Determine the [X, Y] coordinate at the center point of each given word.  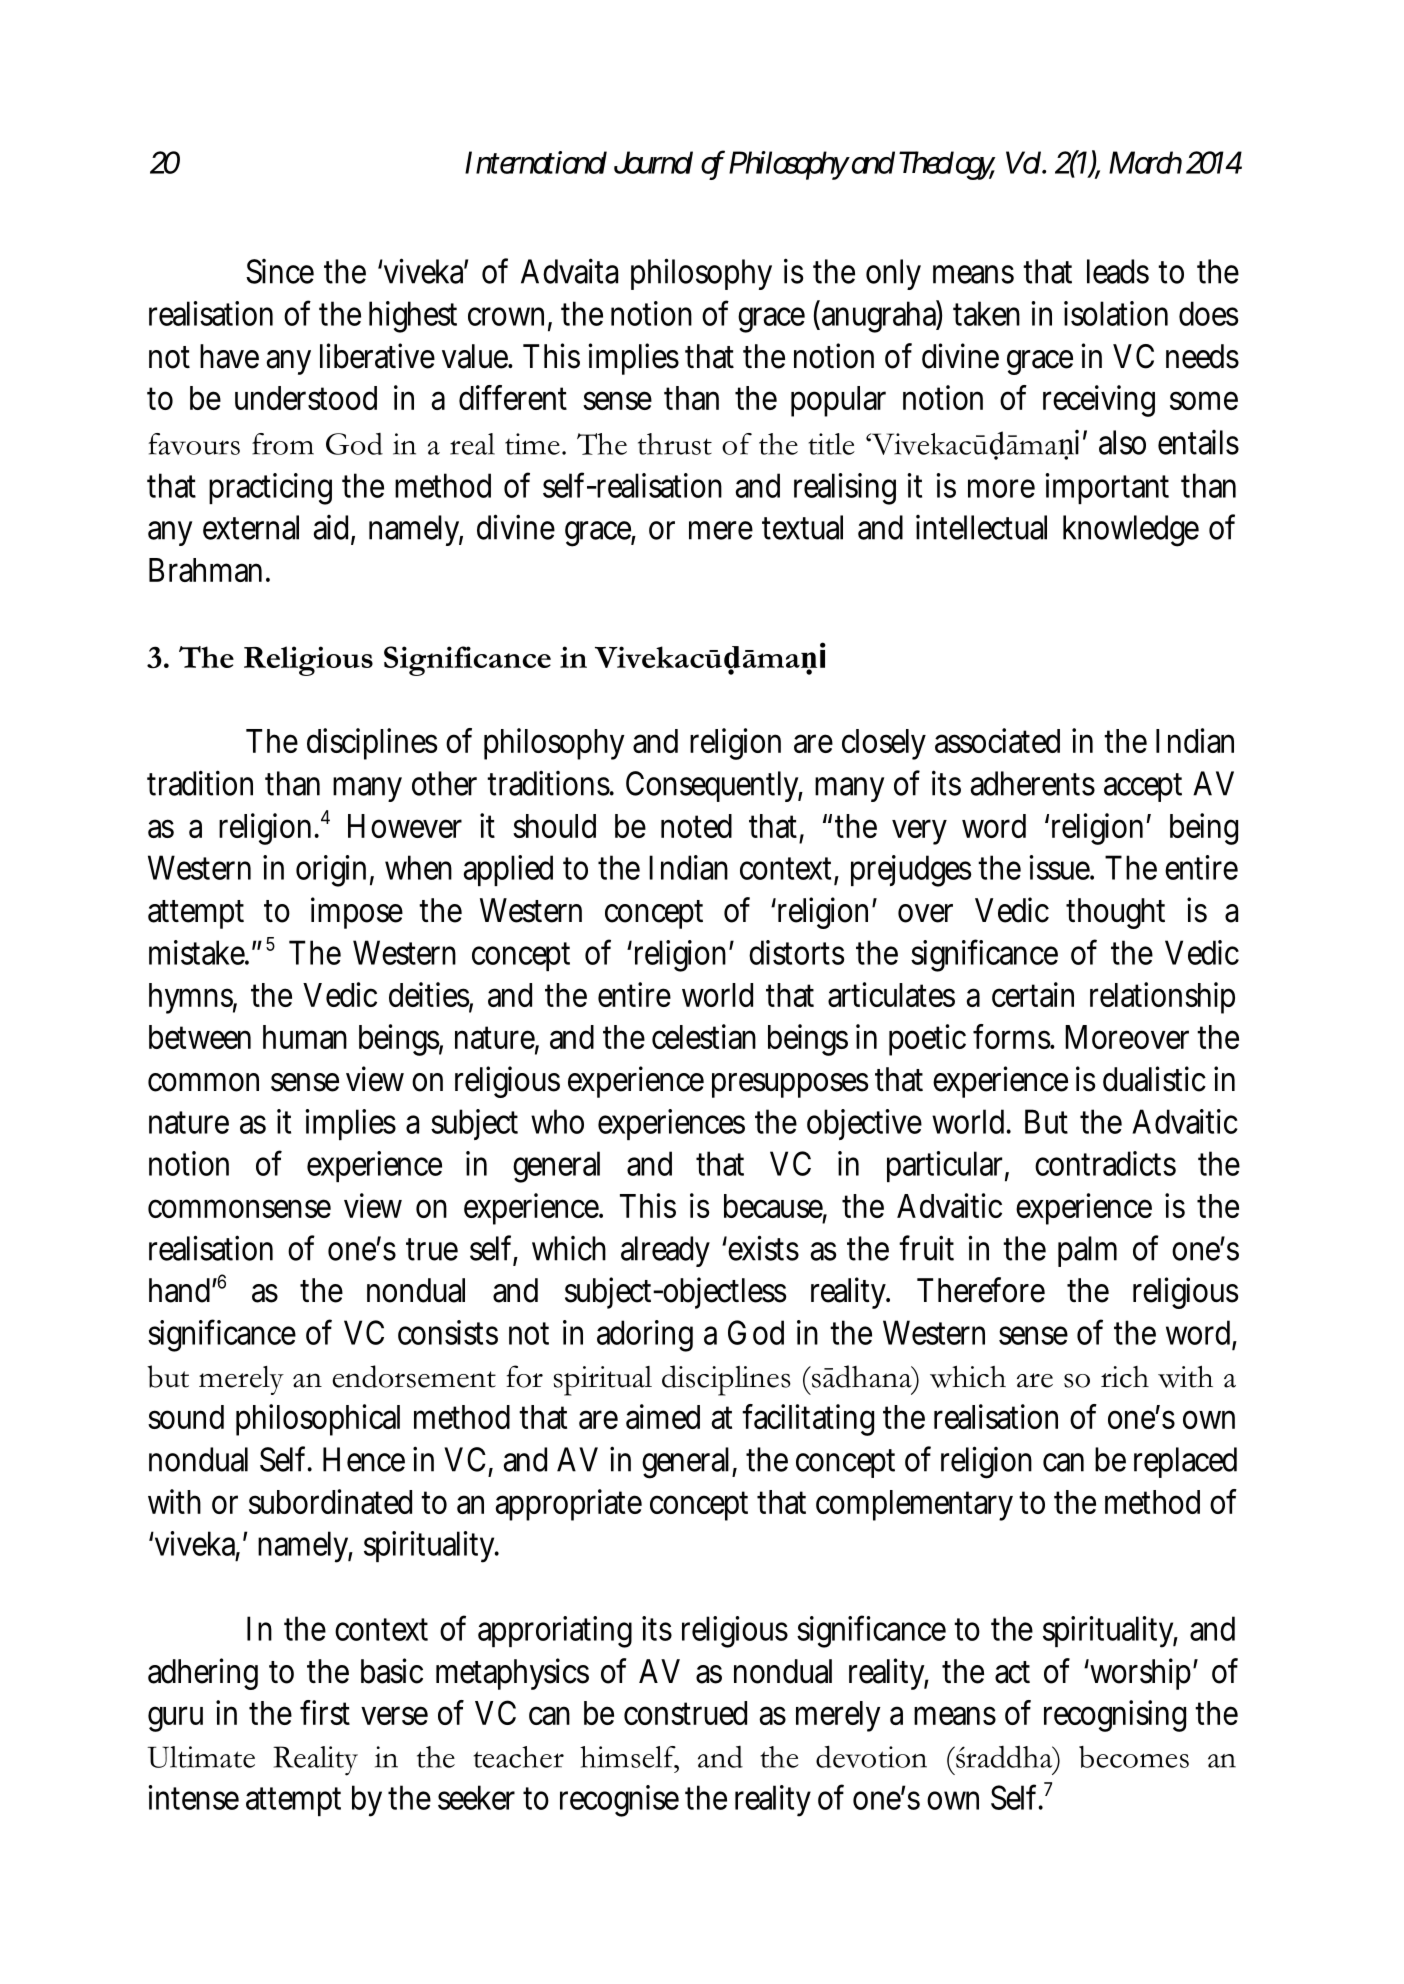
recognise [619, 1801]
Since [280, 271]
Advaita [569, 271]
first [325, 1712]
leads [1118, 271]
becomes [1134, 1757]
